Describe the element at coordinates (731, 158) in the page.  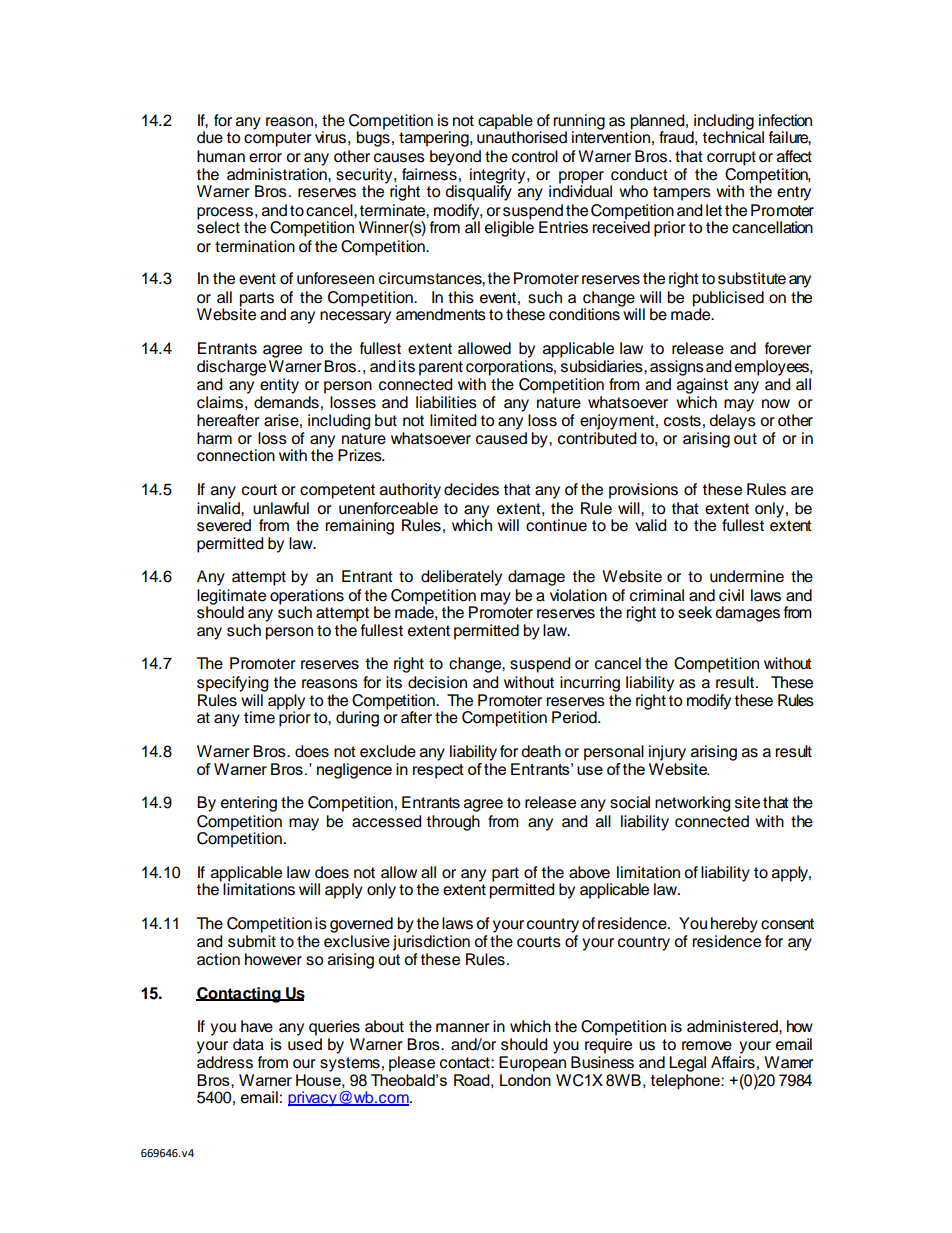
I see `corrupt` at that location.
